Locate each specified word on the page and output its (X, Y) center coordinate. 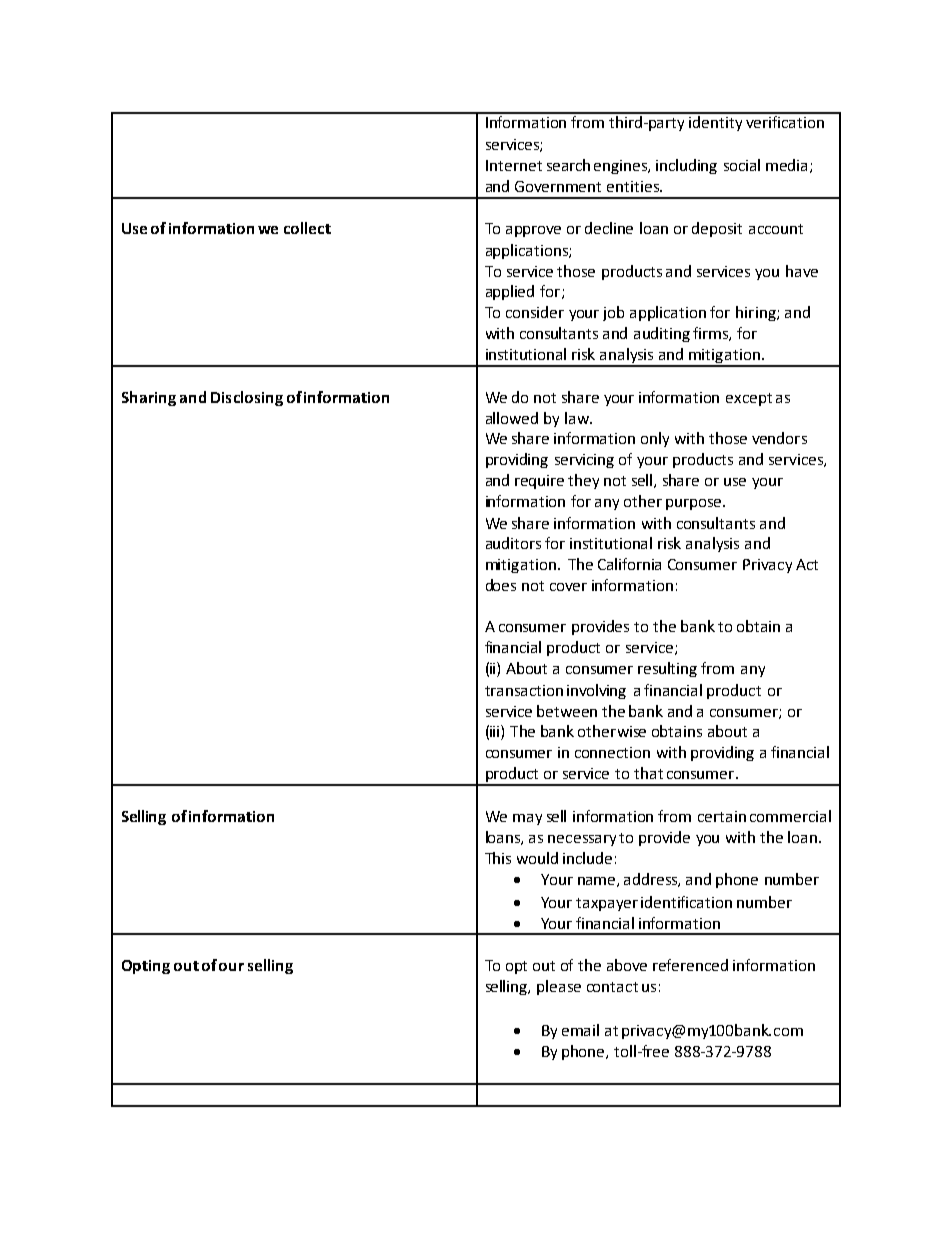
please (559, 987)
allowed (512, 418)
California (629, 564)
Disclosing (247, 398)
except (749, 399)
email (580, 1030)
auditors (513, 543)
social (742, 165)
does (501, 585)
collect (307, 228)
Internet (514, 165)
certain (722, 816)
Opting (146, 967)
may (527, 819)
